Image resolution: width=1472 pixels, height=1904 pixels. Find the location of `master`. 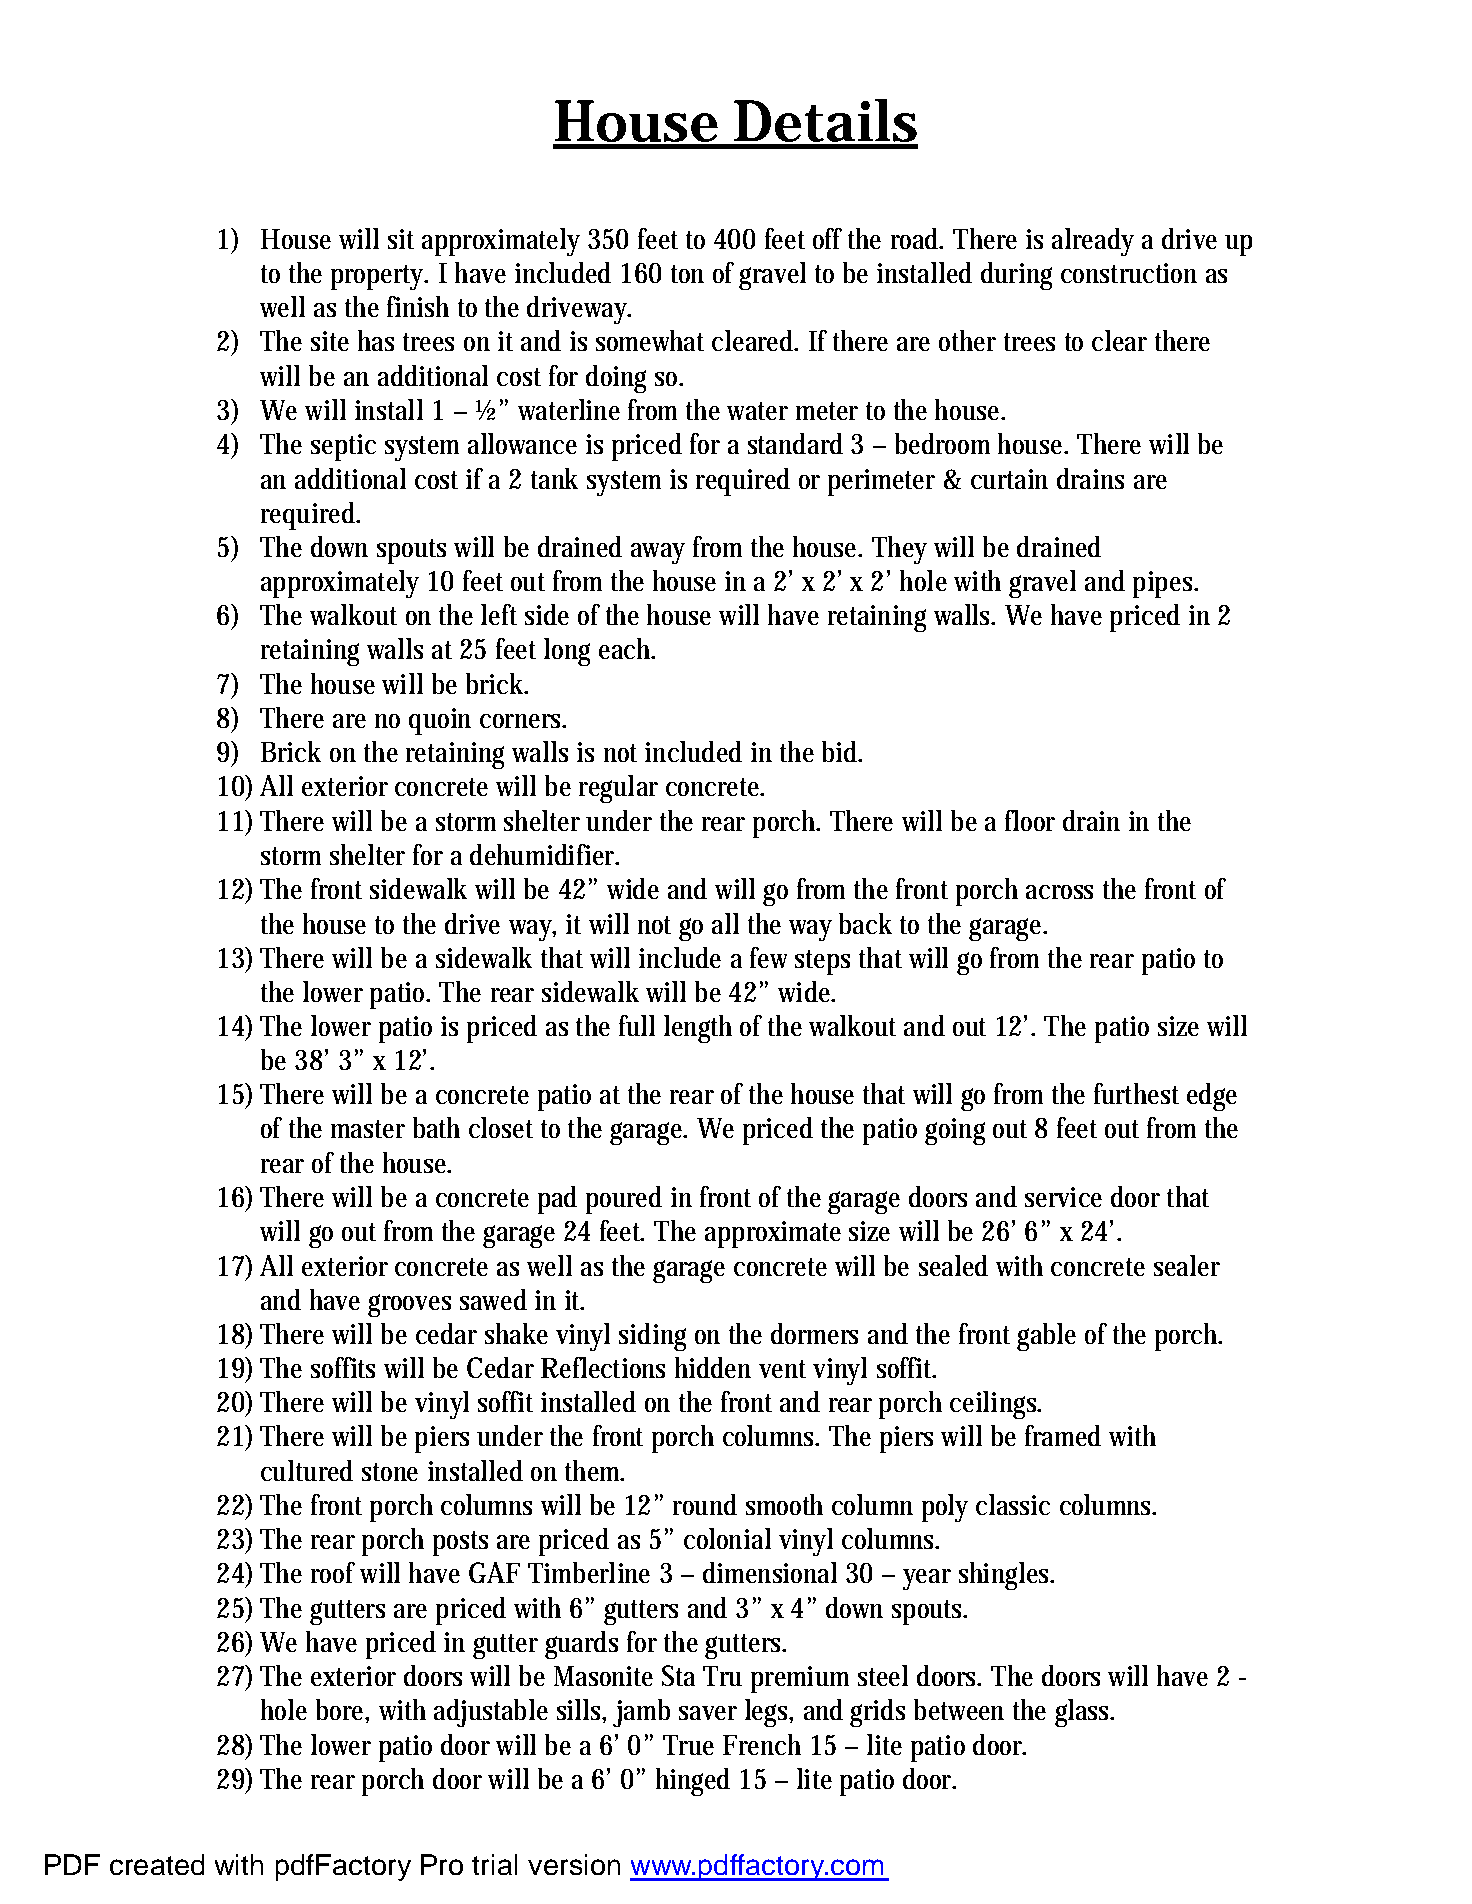

master is located at coordinates (368, 1129).
